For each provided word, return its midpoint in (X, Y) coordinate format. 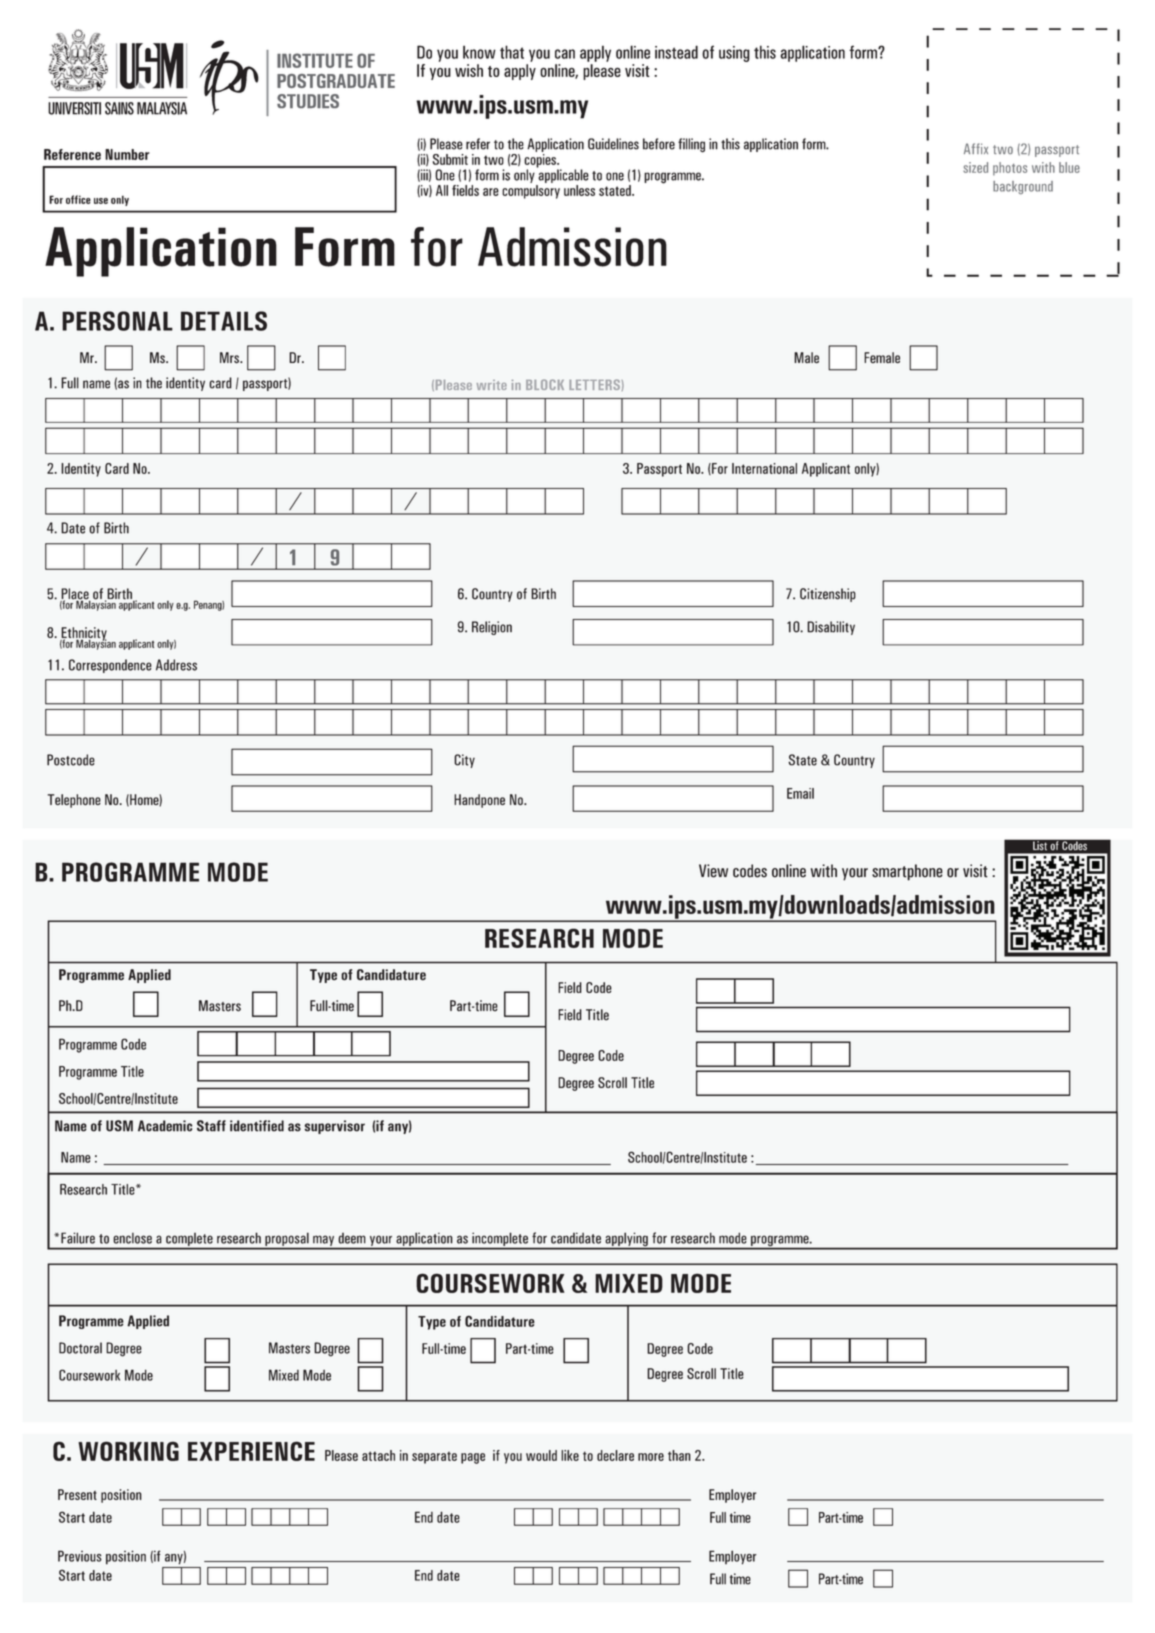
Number (127, 154)
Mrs (230, 358)
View (713, 871)
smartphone (907, 872)
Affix (976, 148)
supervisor (335, 1127)
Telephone (74, 801)
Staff (211, 1126)
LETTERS (594, 384)
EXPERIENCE (251, 1451)
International (764, 468)
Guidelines (613, 144)
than (679, 1455)
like (570, 1455)
